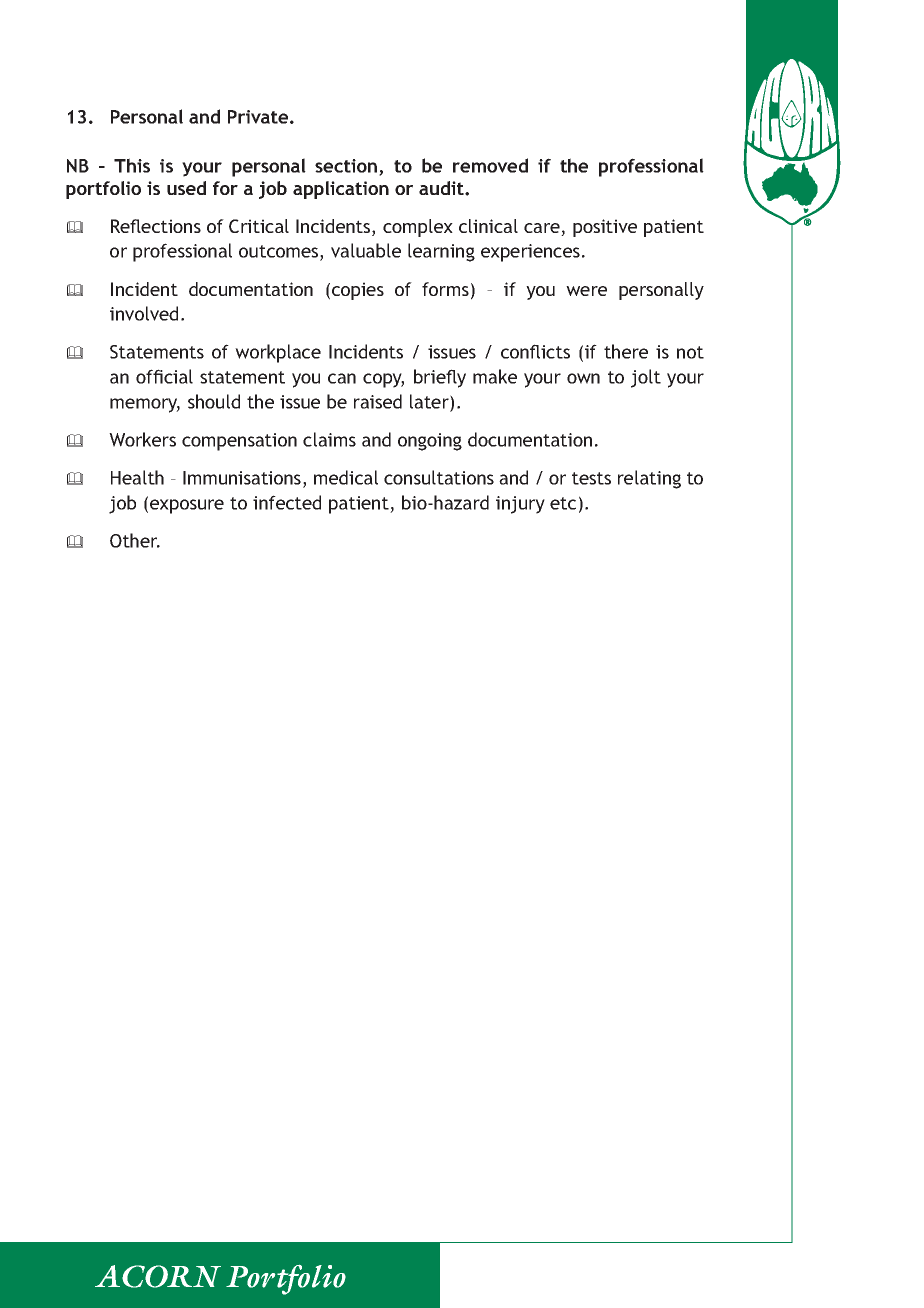 This screenshot has height=1308, width=924. What do you see at coordinates (164, 376) in the screenshot?
I see `official` at bounding box center [164, 376].
